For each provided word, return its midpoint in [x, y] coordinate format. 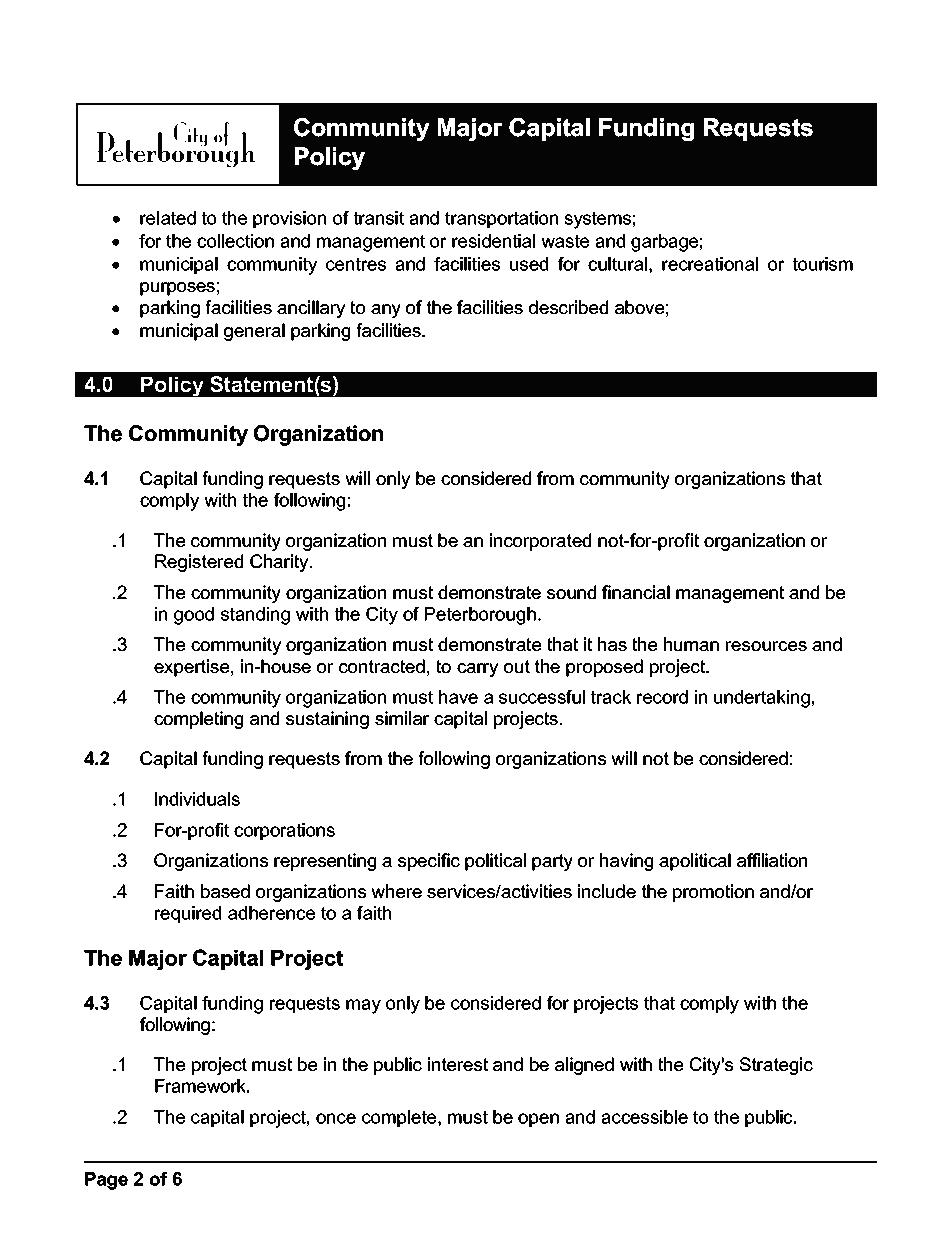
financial [636, 592]
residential [493, 241]
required [188, 914]
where [396, 891]
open [538, 1120]
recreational [710, 264]
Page [106, 1181]
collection [235, 241]
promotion [713, 893]
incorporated [540, 542]
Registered [199, 563]
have [458, 697]
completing [198, 720]
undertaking [762, 699]
